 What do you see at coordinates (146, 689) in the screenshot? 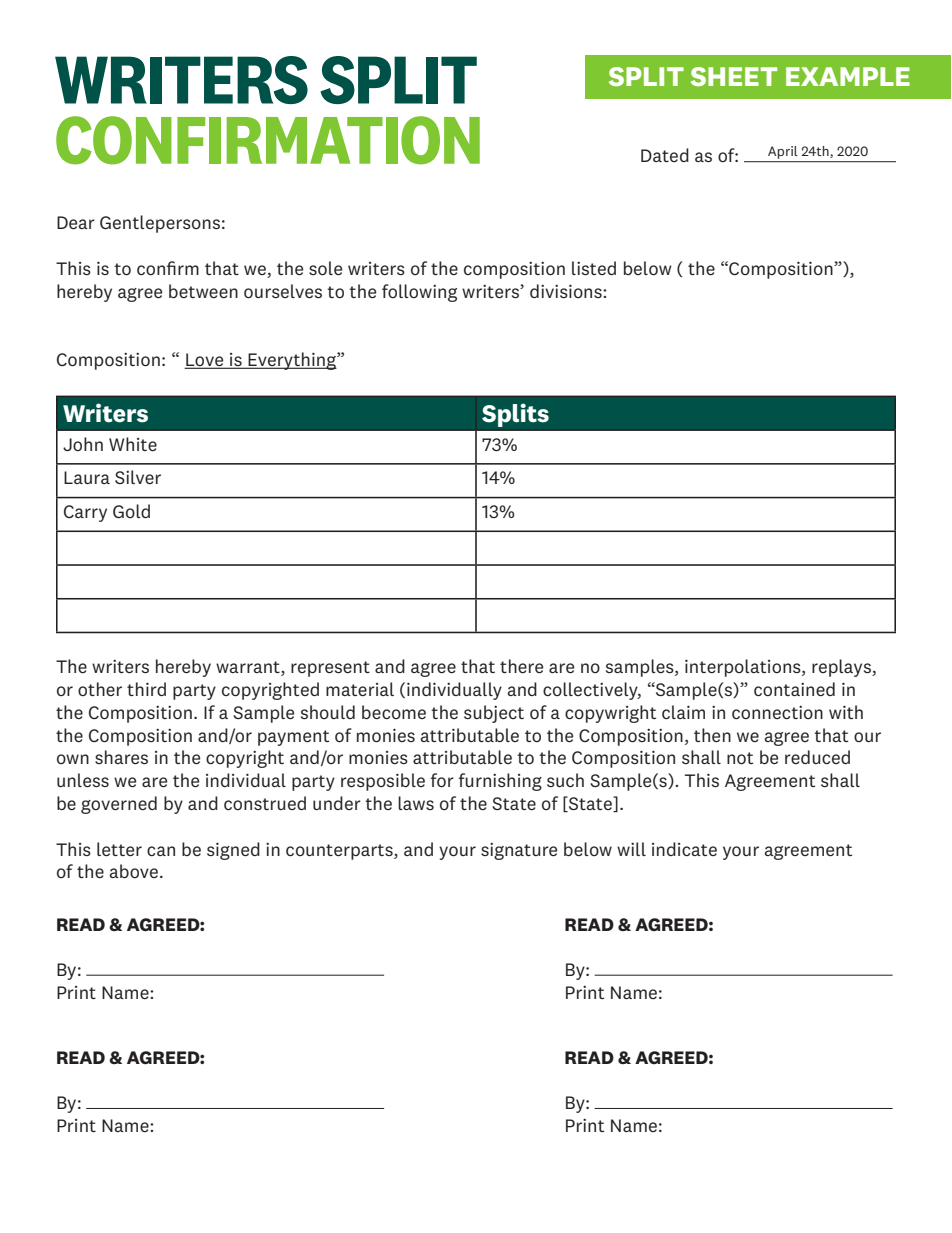
I see `third` at bounding box center [146, 689].
